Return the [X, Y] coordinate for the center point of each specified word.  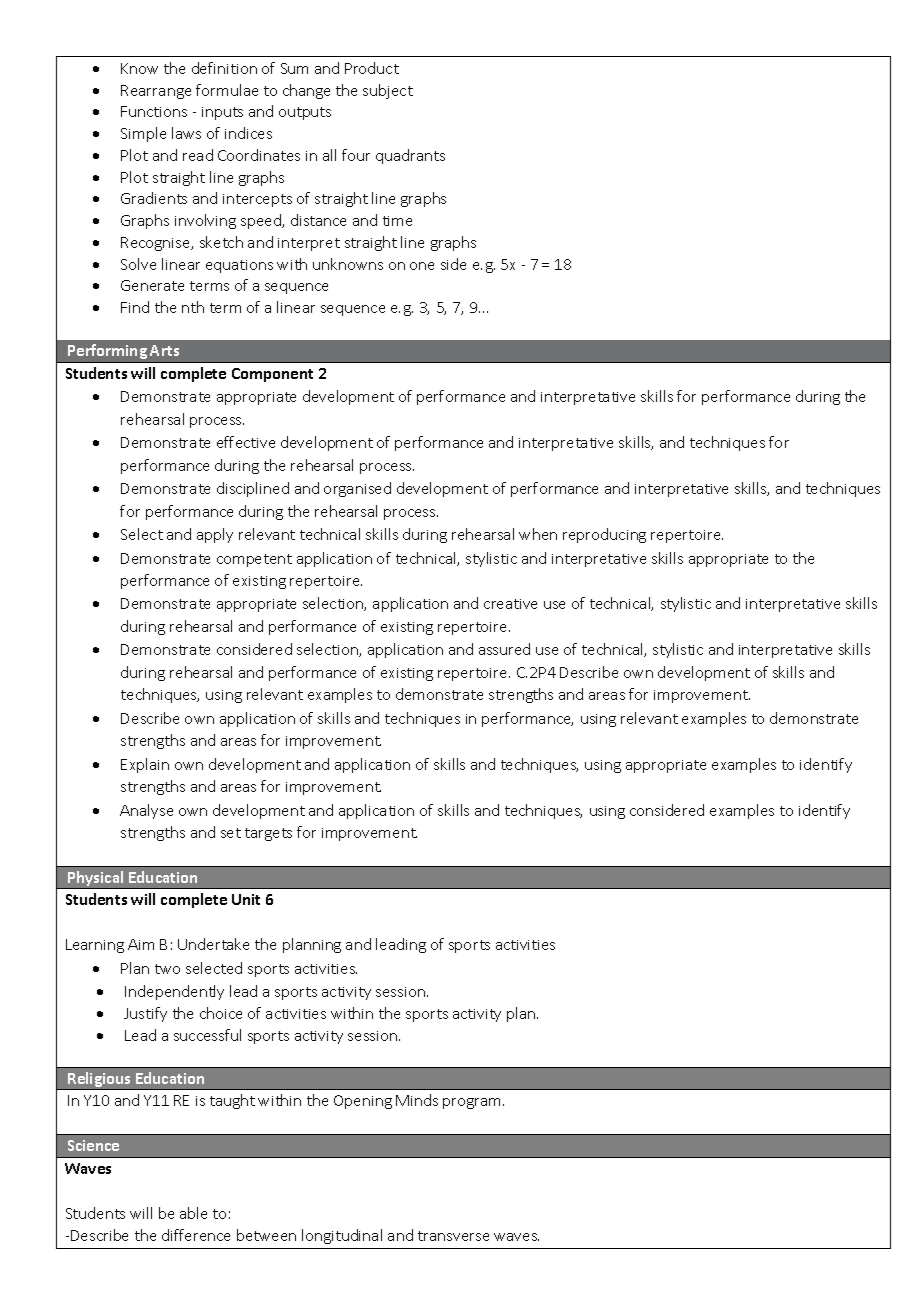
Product [372, 68]
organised [357, 489]
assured [504, 649]
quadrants [410, 156]
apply [215, 535]
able [193, 1213]
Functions [154, 111]
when [538, 534]
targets [268, 834]
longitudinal [342, 1236]
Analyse [146, 811]
